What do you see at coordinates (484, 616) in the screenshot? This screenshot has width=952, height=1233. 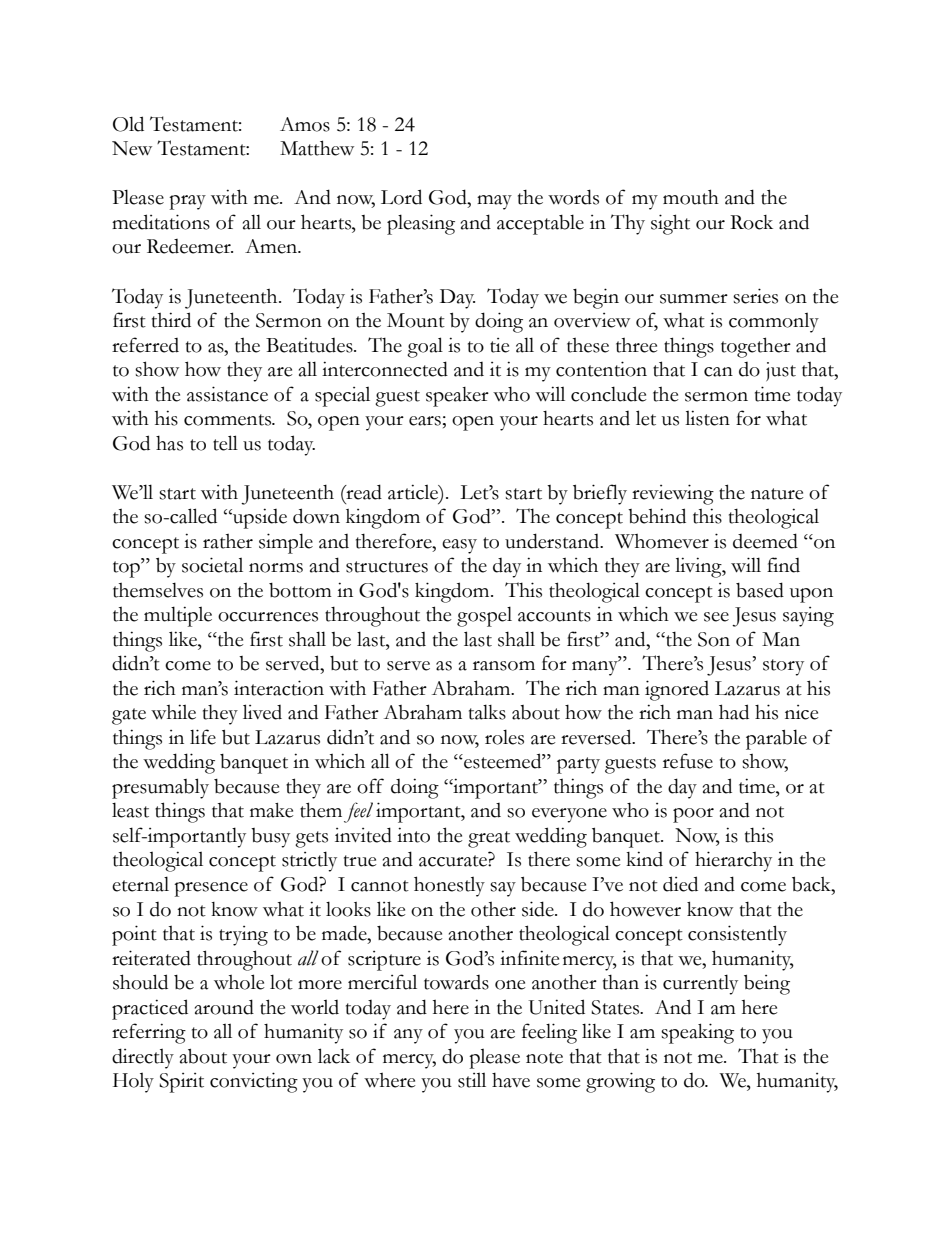 I see `gospel` at bounding box center [484, 616].
